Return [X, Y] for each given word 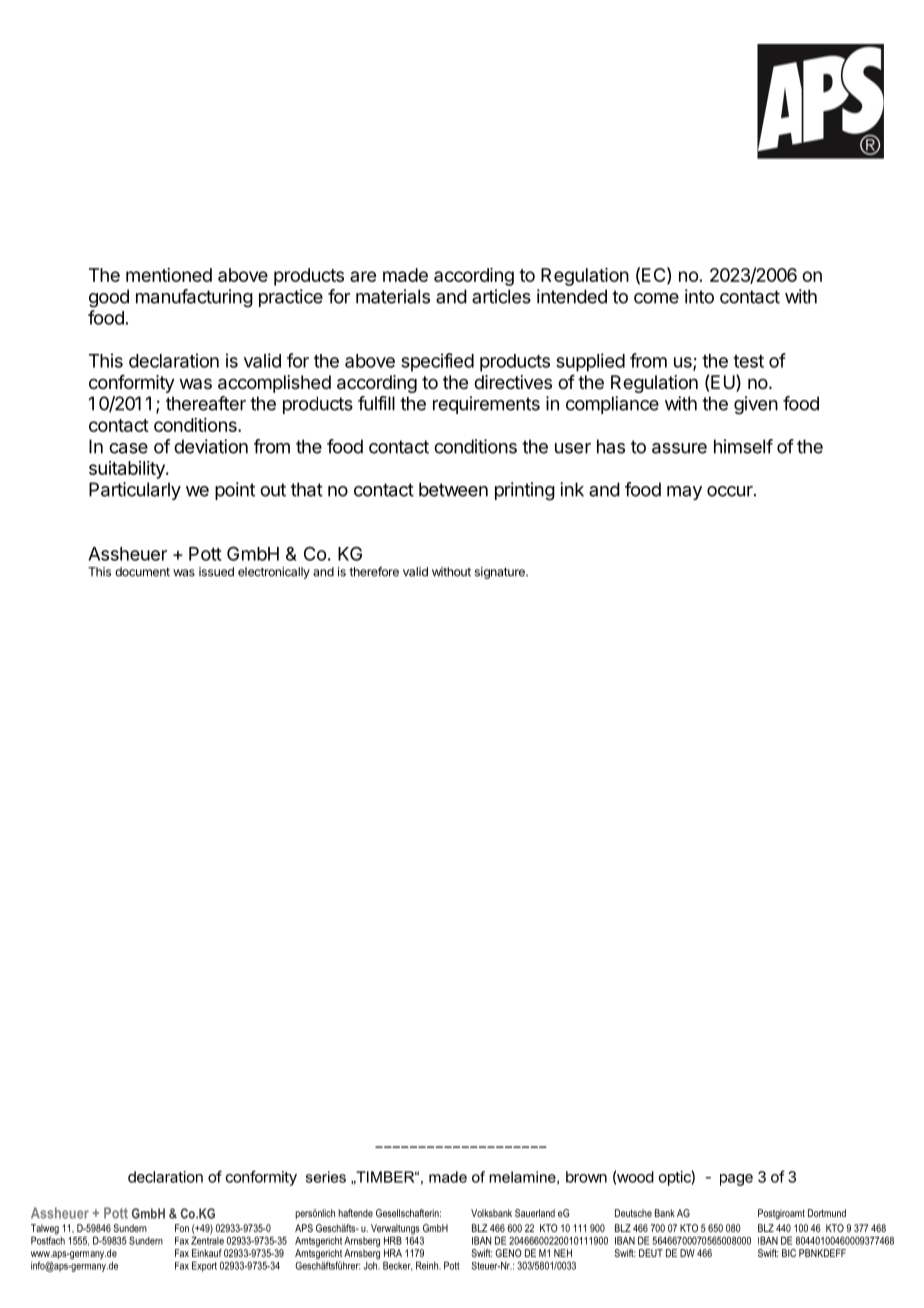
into [699, 296]
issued [216, 572]
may [684, 493]
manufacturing [194, 298]
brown [586, 1177]
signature [501, 573]
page [736, 1180]
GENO [508, 1253]
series [326, 1177]
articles [501, 296]
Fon [182, 1228]
